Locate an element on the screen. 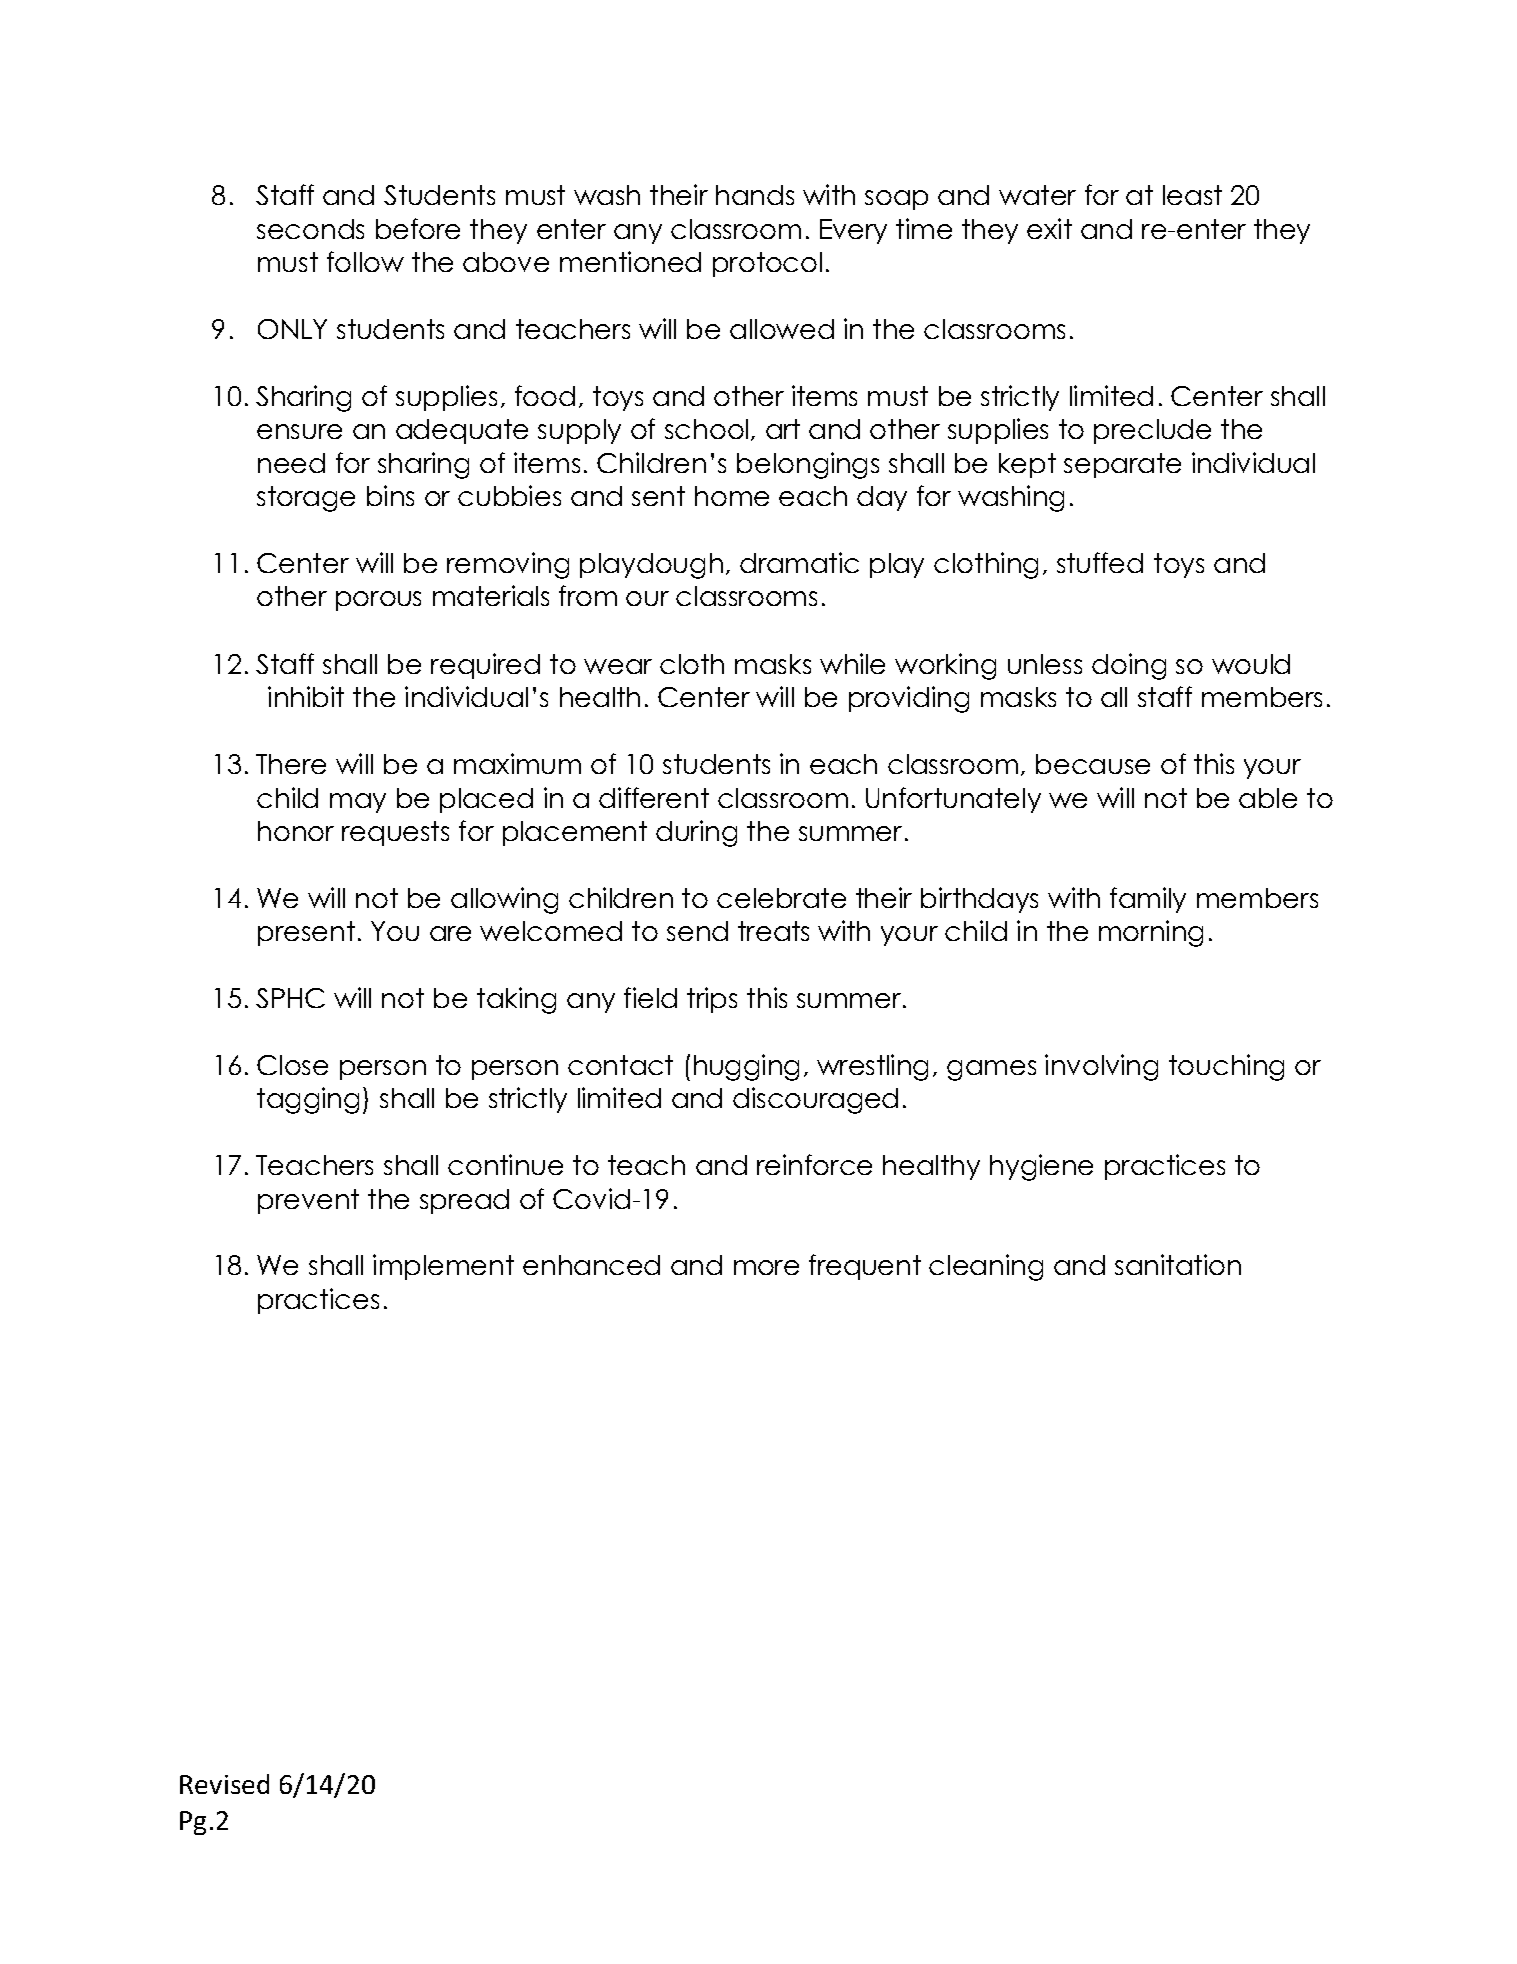  morning is located at coordinates (1151, 933).
